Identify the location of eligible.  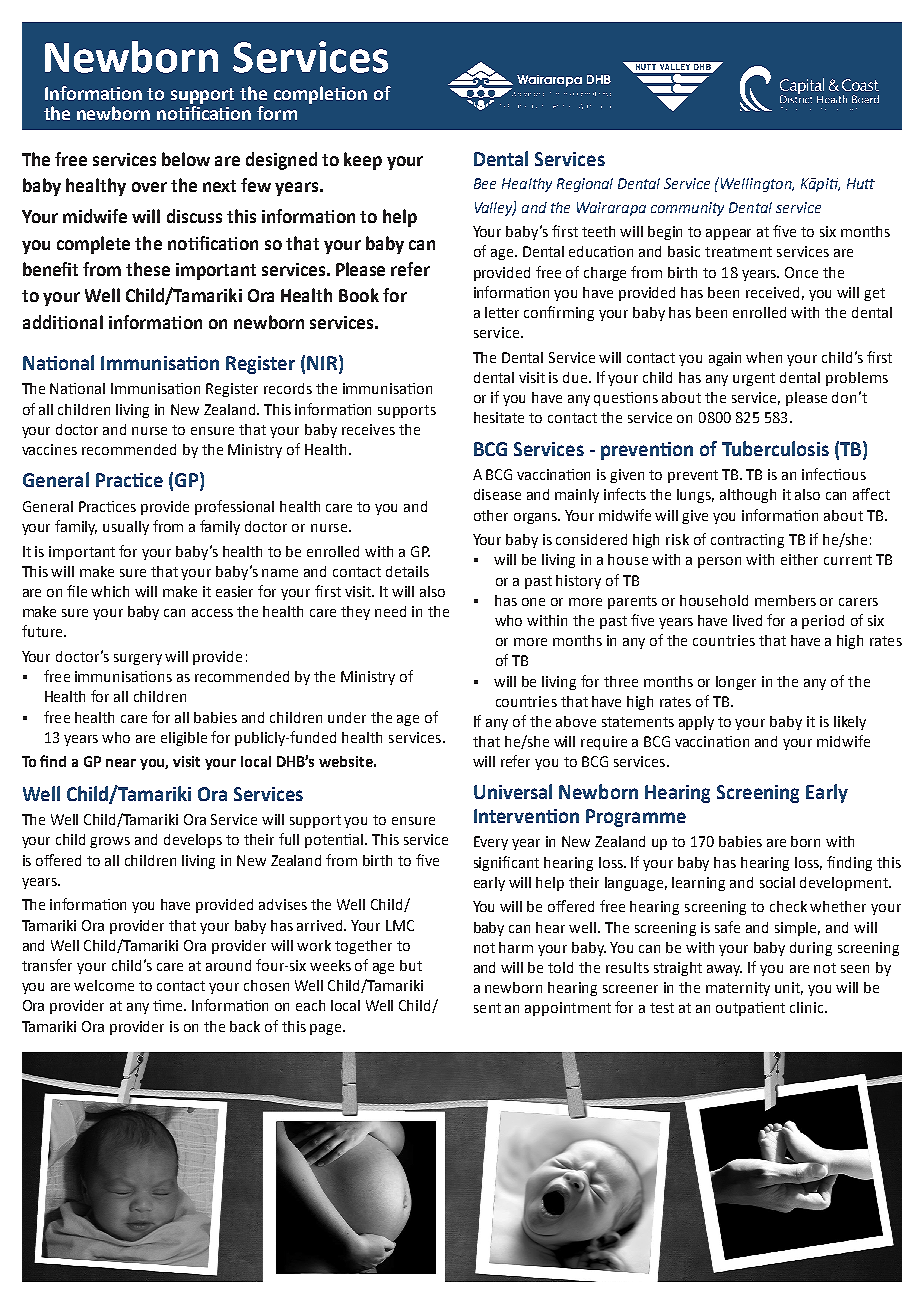
(184, 739).
